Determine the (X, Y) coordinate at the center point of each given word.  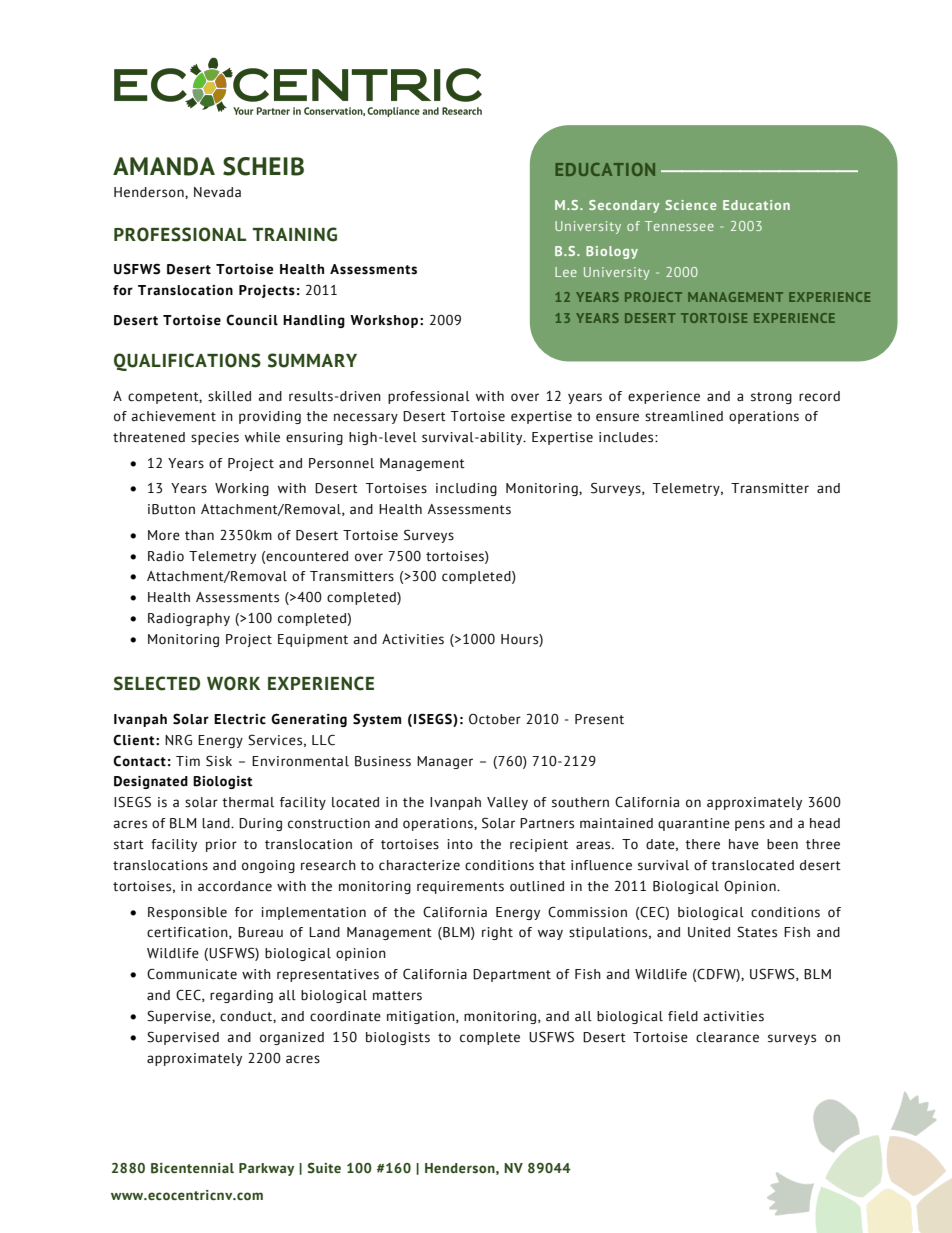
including (466, 489)
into (460, 844)
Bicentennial (192, 1168)
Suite (324, 1168)
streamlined (684, 416)
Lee (566, 272)
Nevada (217, 192)
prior (221, 845)
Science (690, 205)
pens (750, 825)
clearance (727, 1037)
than (199, 535)
